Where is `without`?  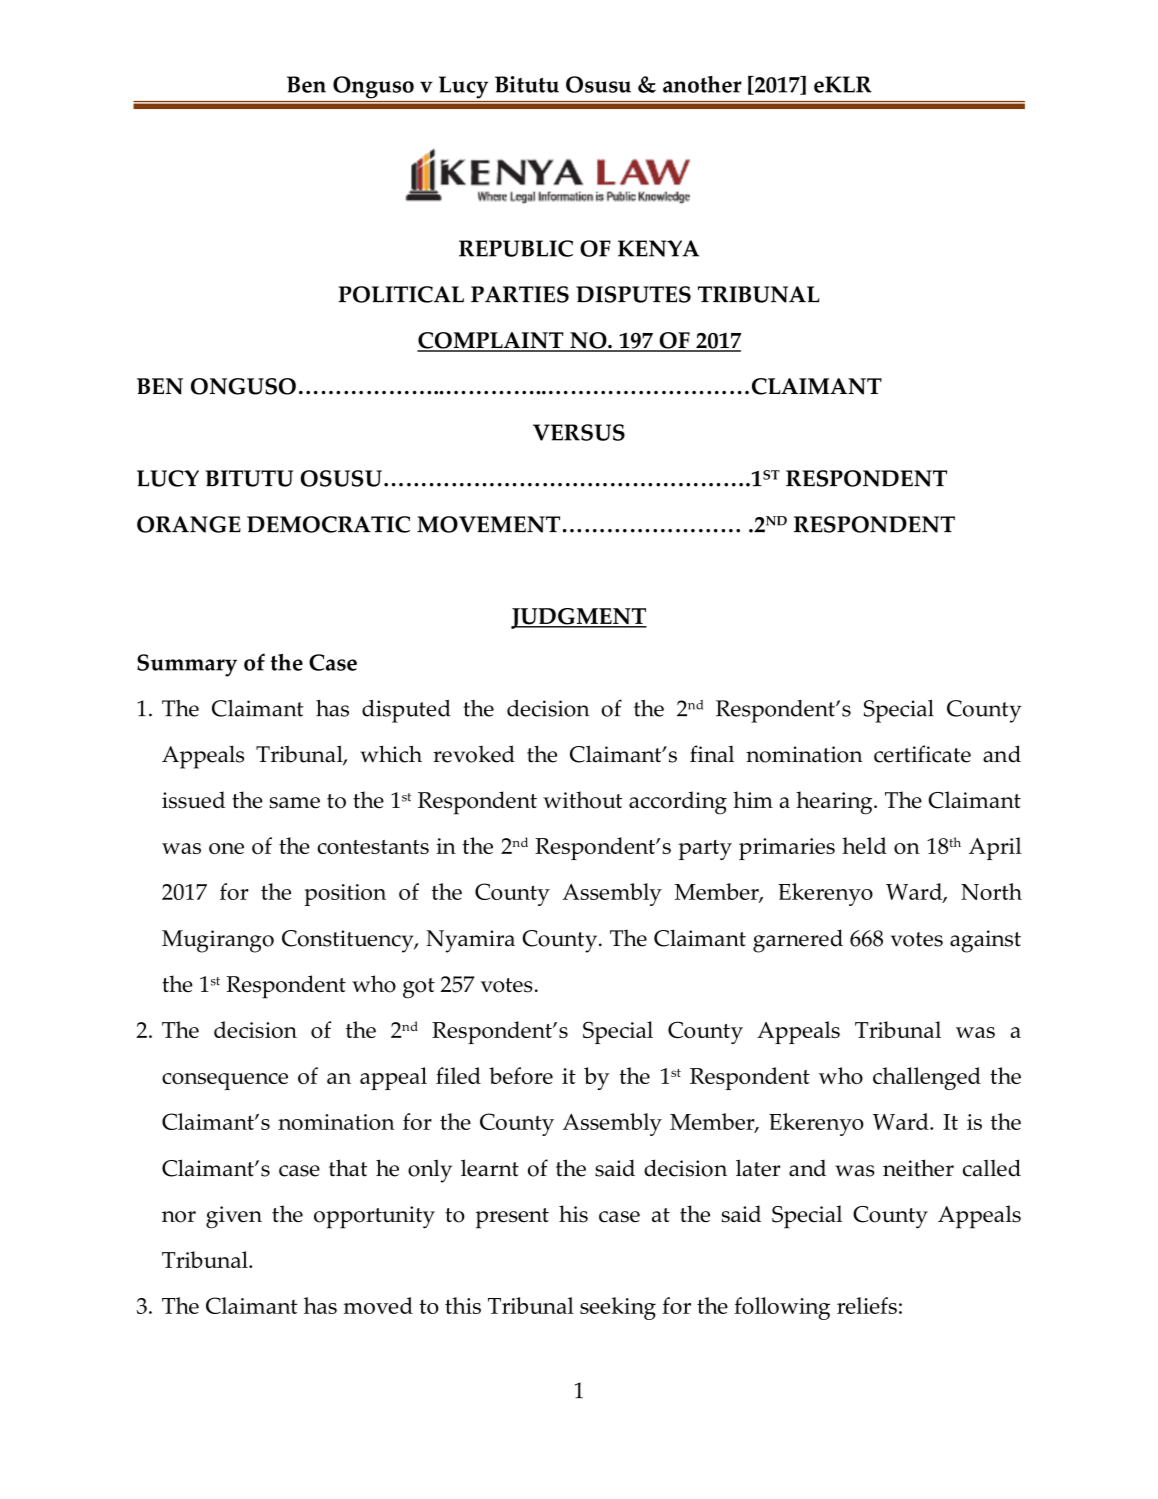
without is located at coordinates (582, 800).
